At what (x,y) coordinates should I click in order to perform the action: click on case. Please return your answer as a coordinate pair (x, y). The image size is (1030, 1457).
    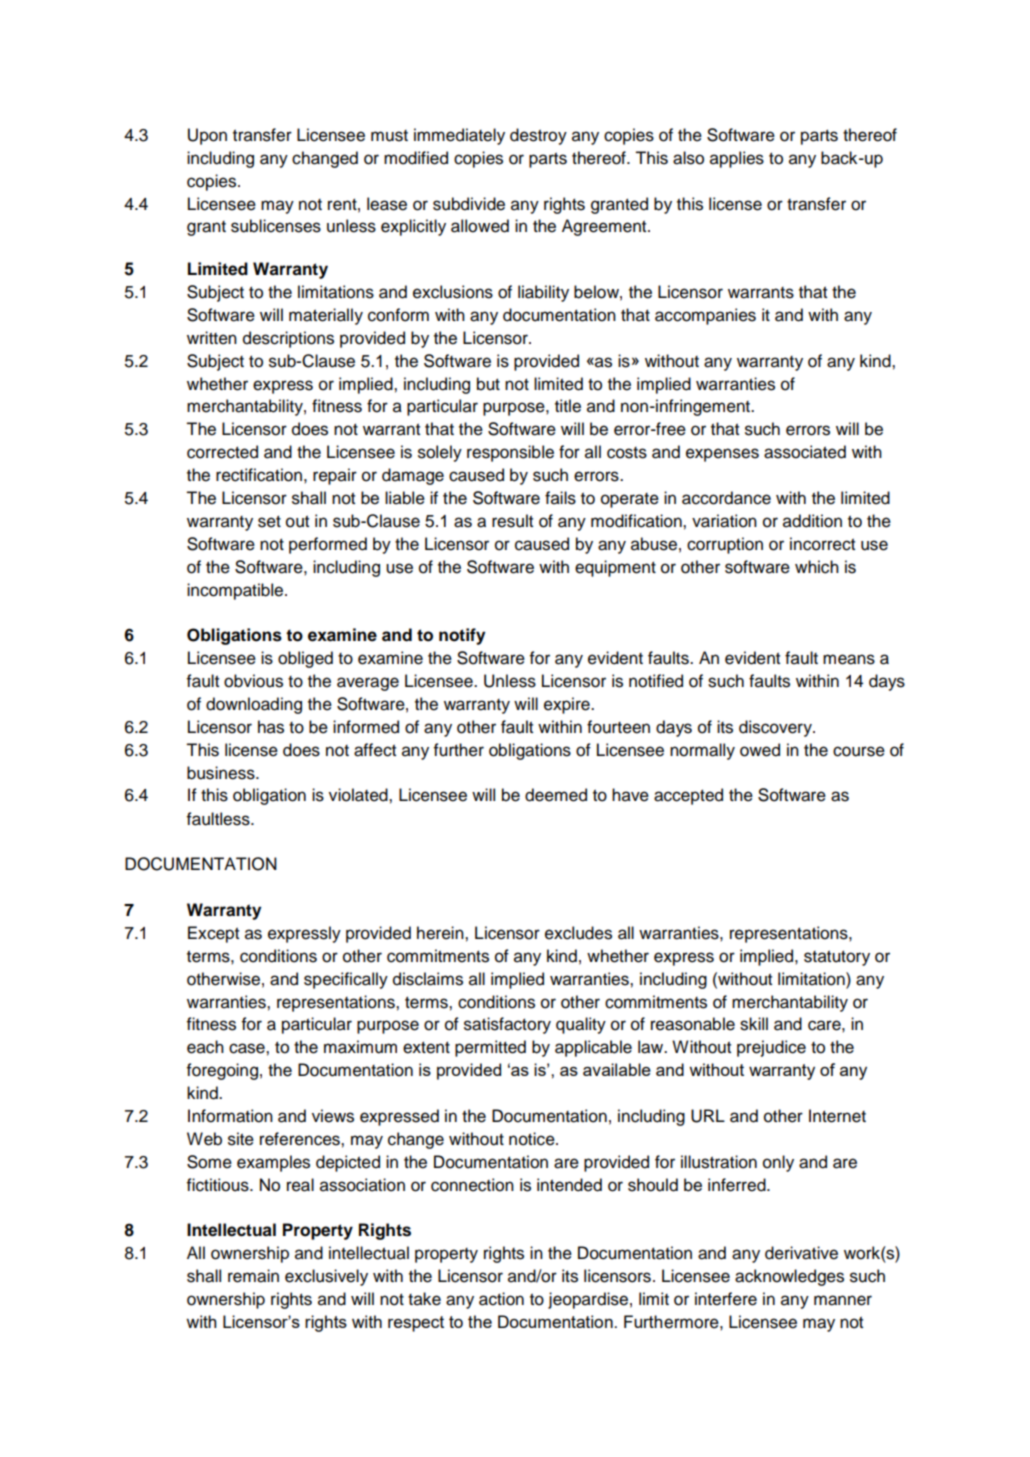
    Looking at the image, I should click on (248, 1048).
